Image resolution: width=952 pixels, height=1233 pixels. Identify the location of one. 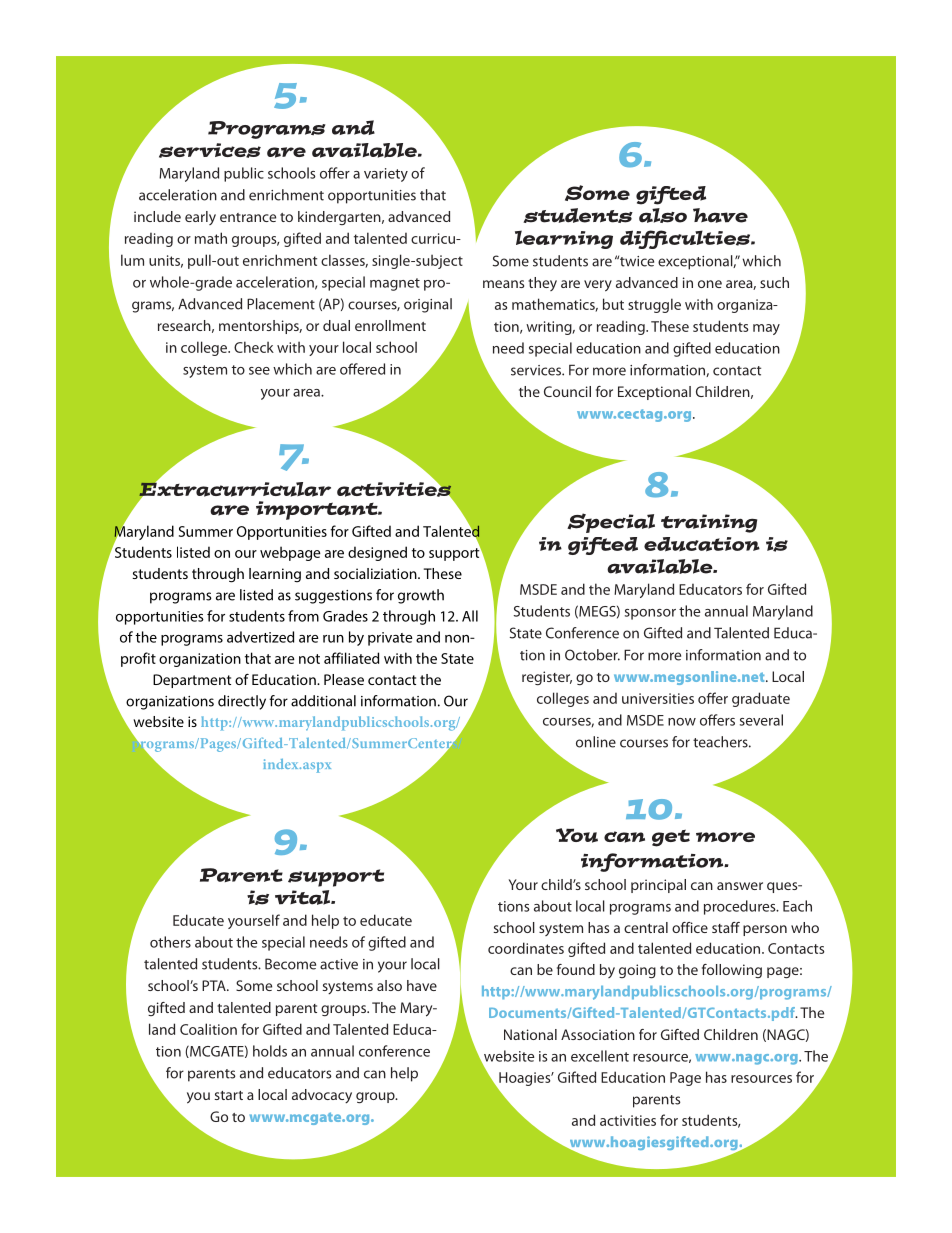
(710, 284).
